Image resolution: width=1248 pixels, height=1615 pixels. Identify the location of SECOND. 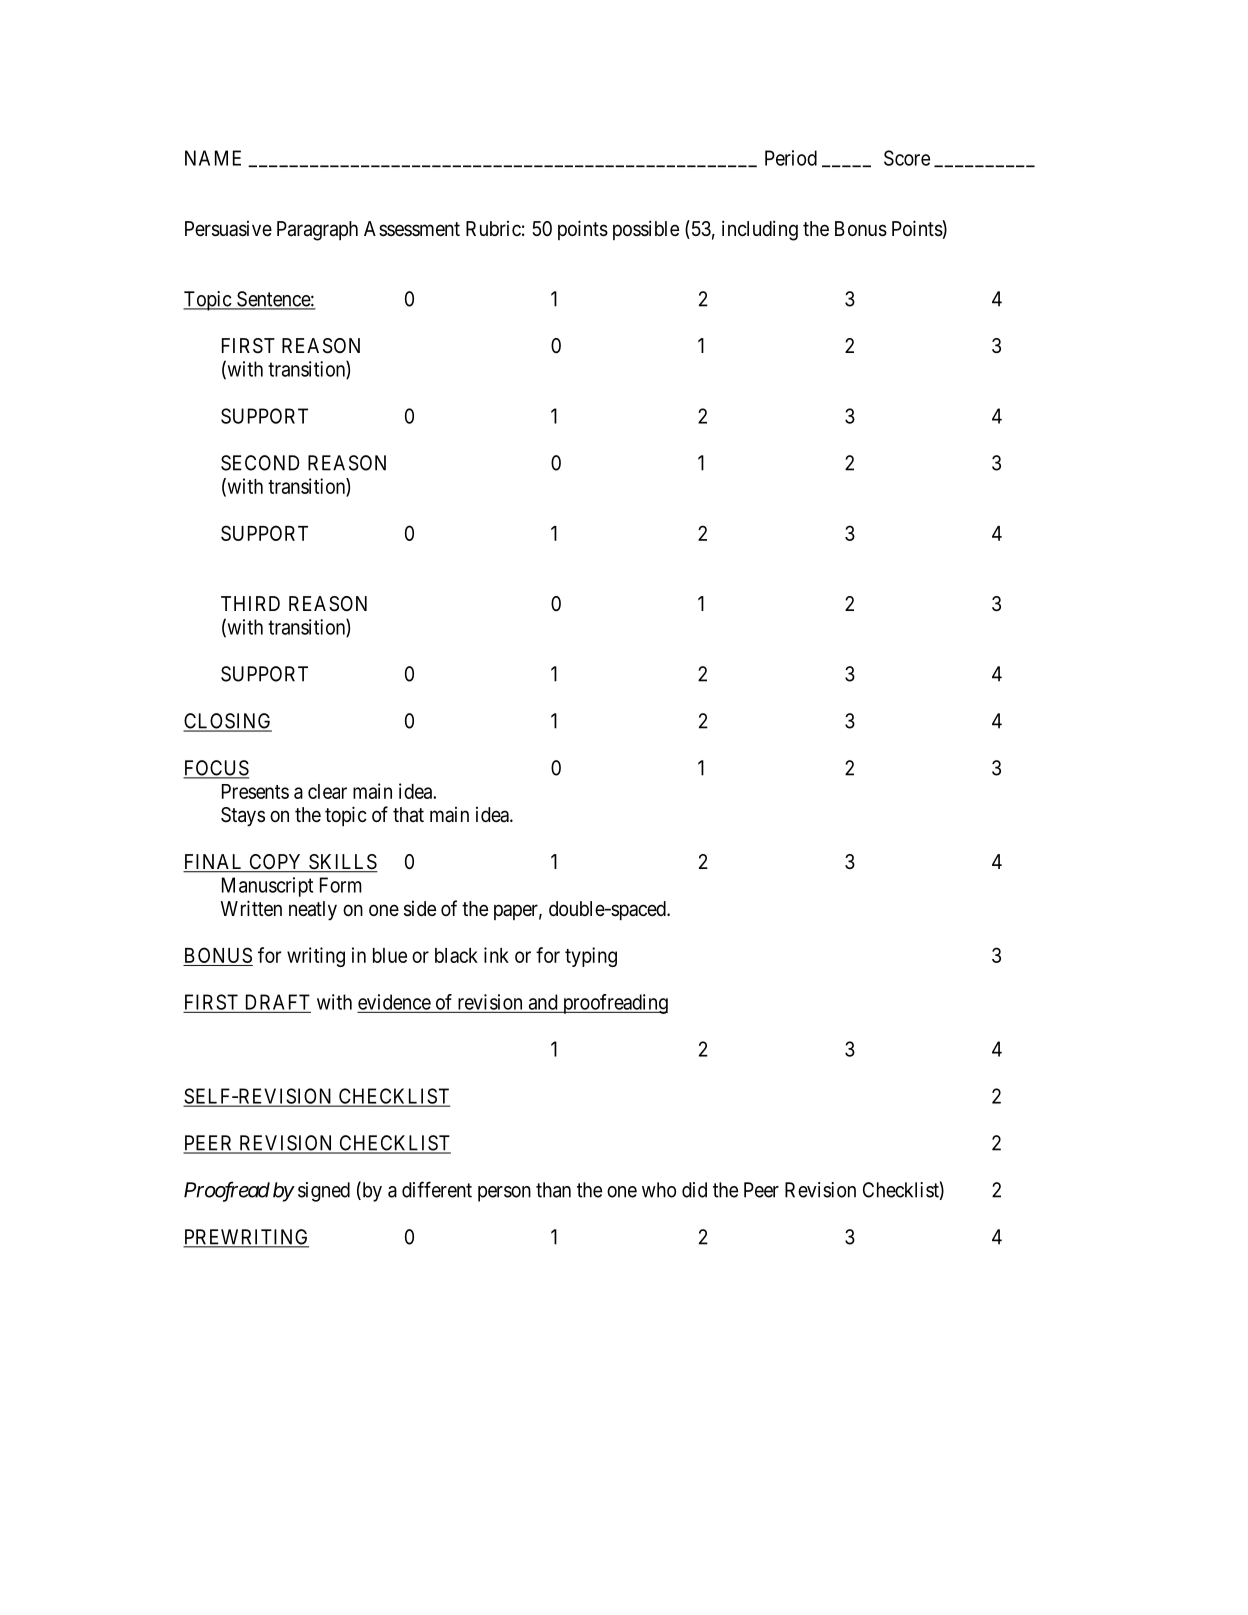
(260, 463).
